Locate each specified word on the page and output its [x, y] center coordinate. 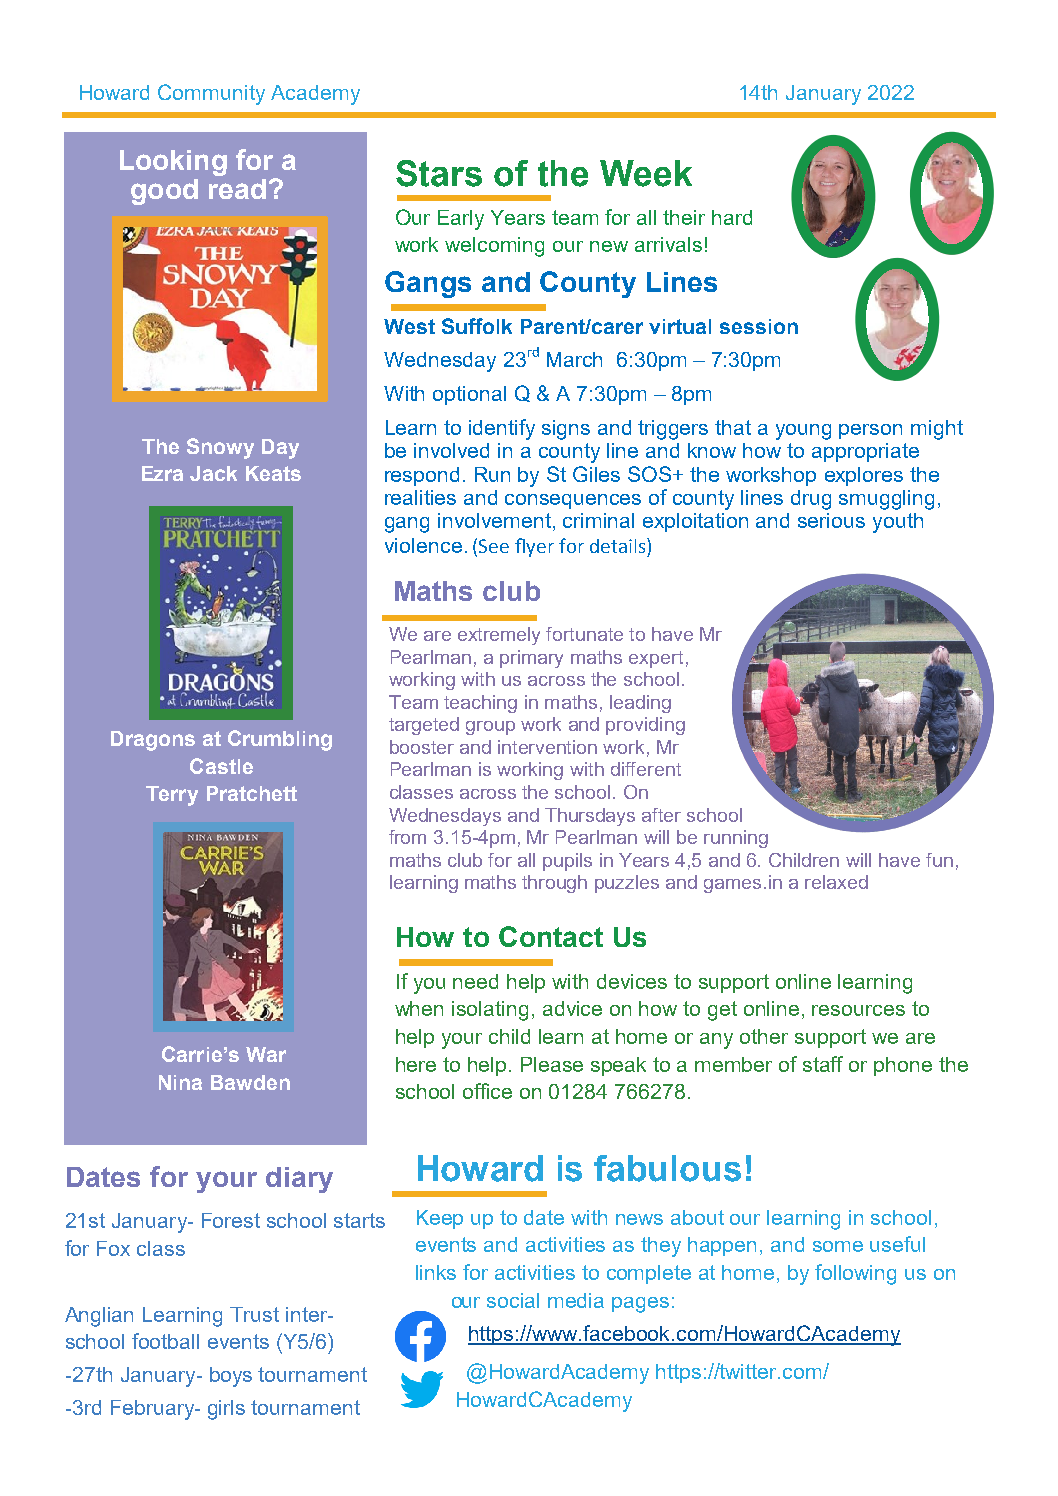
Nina [180, 1082]
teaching [480, 704]
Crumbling [280, 740]
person [870, 431]
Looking [173, 163]
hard [732, 217]
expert [656, 659]
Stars [439, 173]
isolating [490, 1011]
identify [502, 429]
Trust [254, 1314]
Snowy [220, 448]
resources [858, 1010]
